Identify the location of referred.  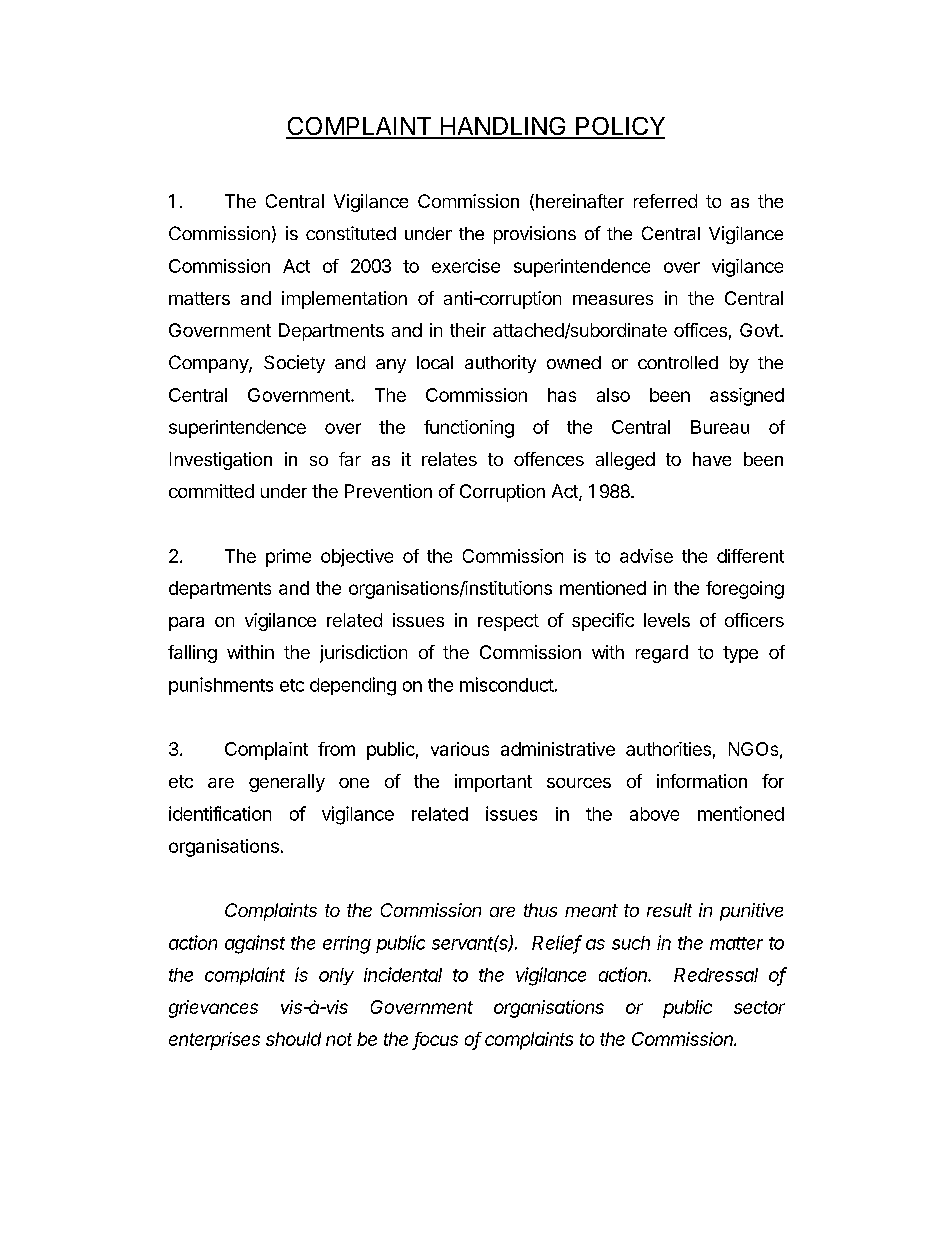
(665, 201).
